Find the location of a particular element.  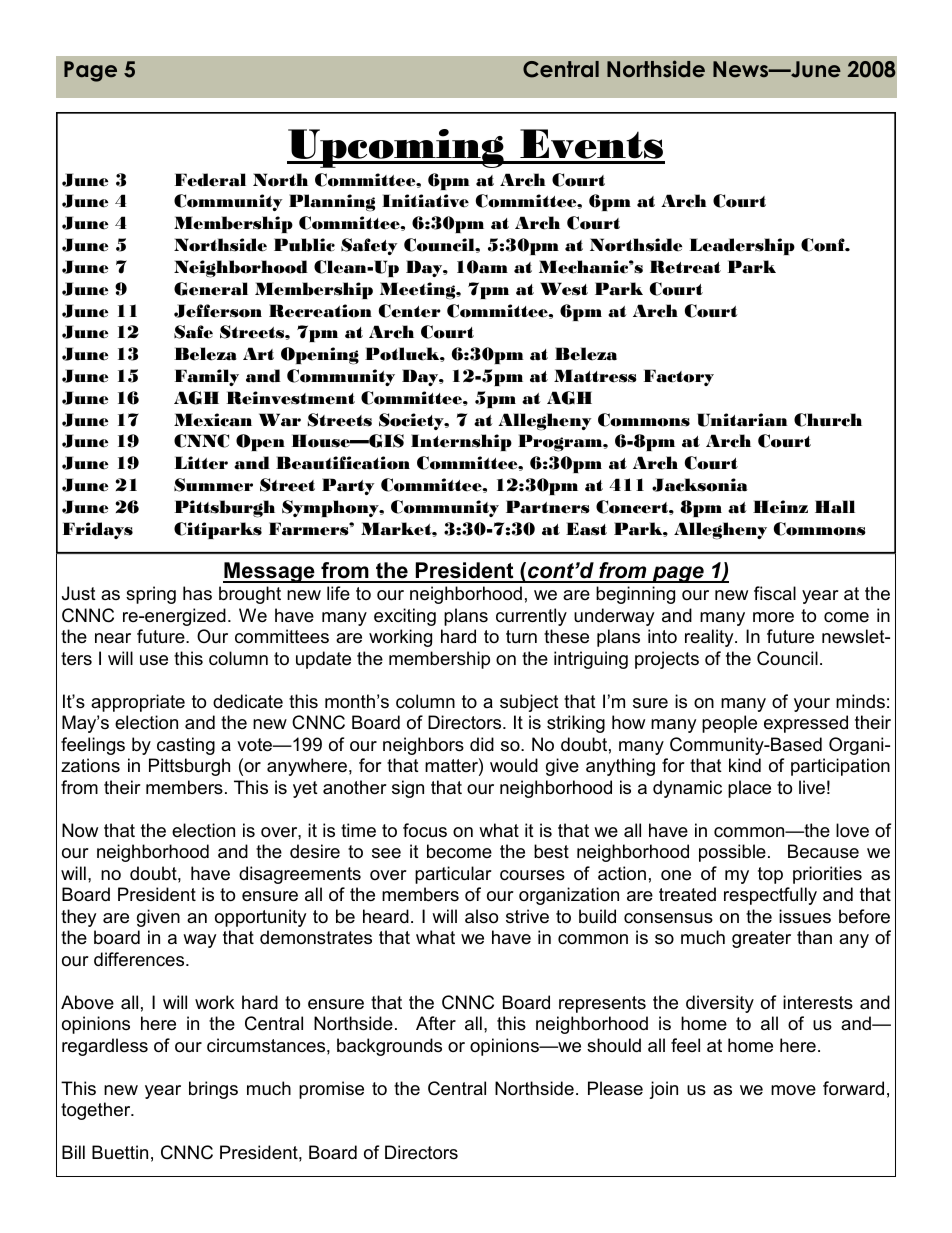

near is located at coordinates (113, 638).
